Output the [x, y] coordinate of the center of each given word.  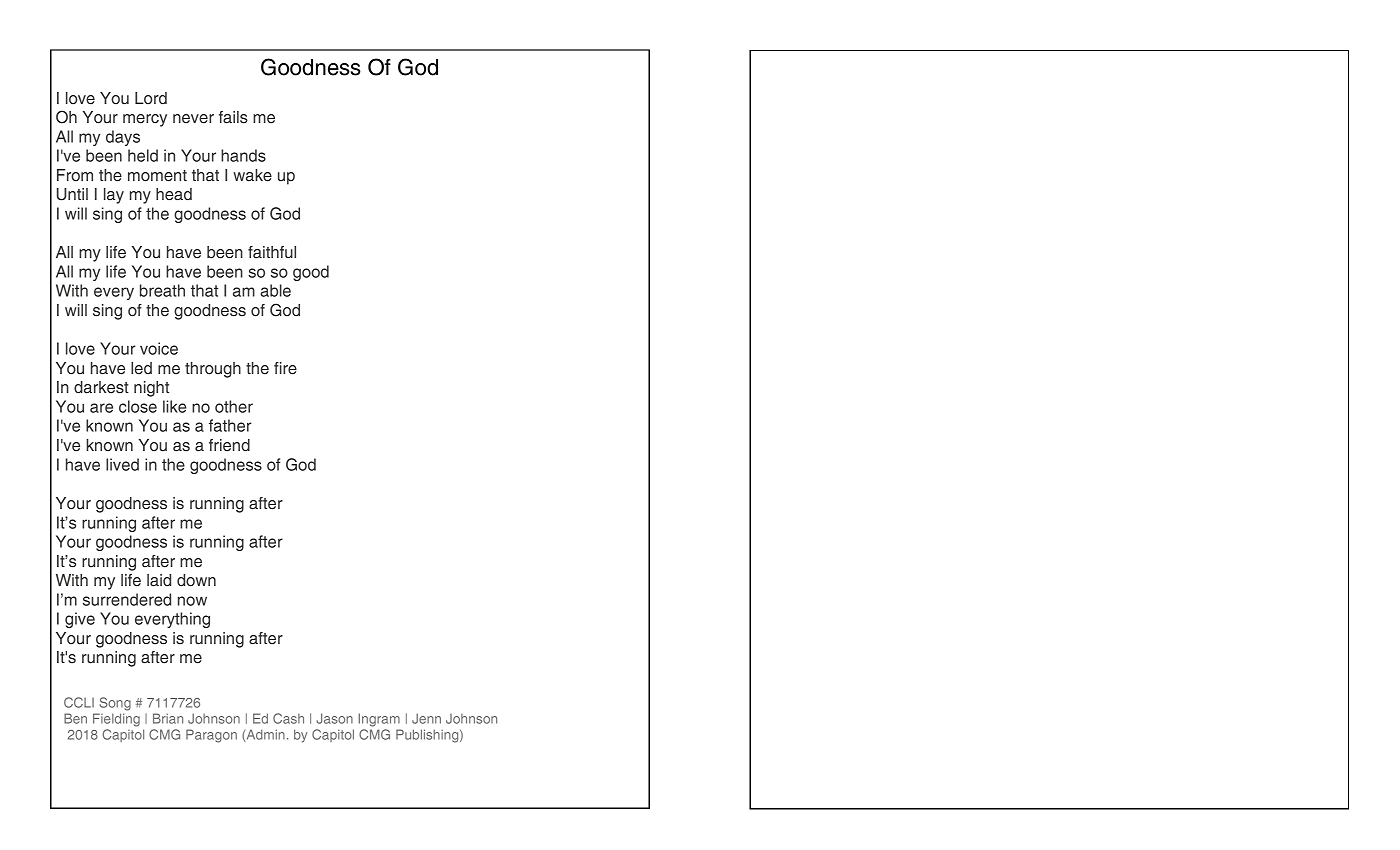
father [230, 425]
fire [285, 368]
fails [233, 117]
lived [122, 464]
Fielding [116, 718]
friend [229, 445]
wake [252, 175]
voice [159, 348]
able [275, 290]
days [123, 138]
